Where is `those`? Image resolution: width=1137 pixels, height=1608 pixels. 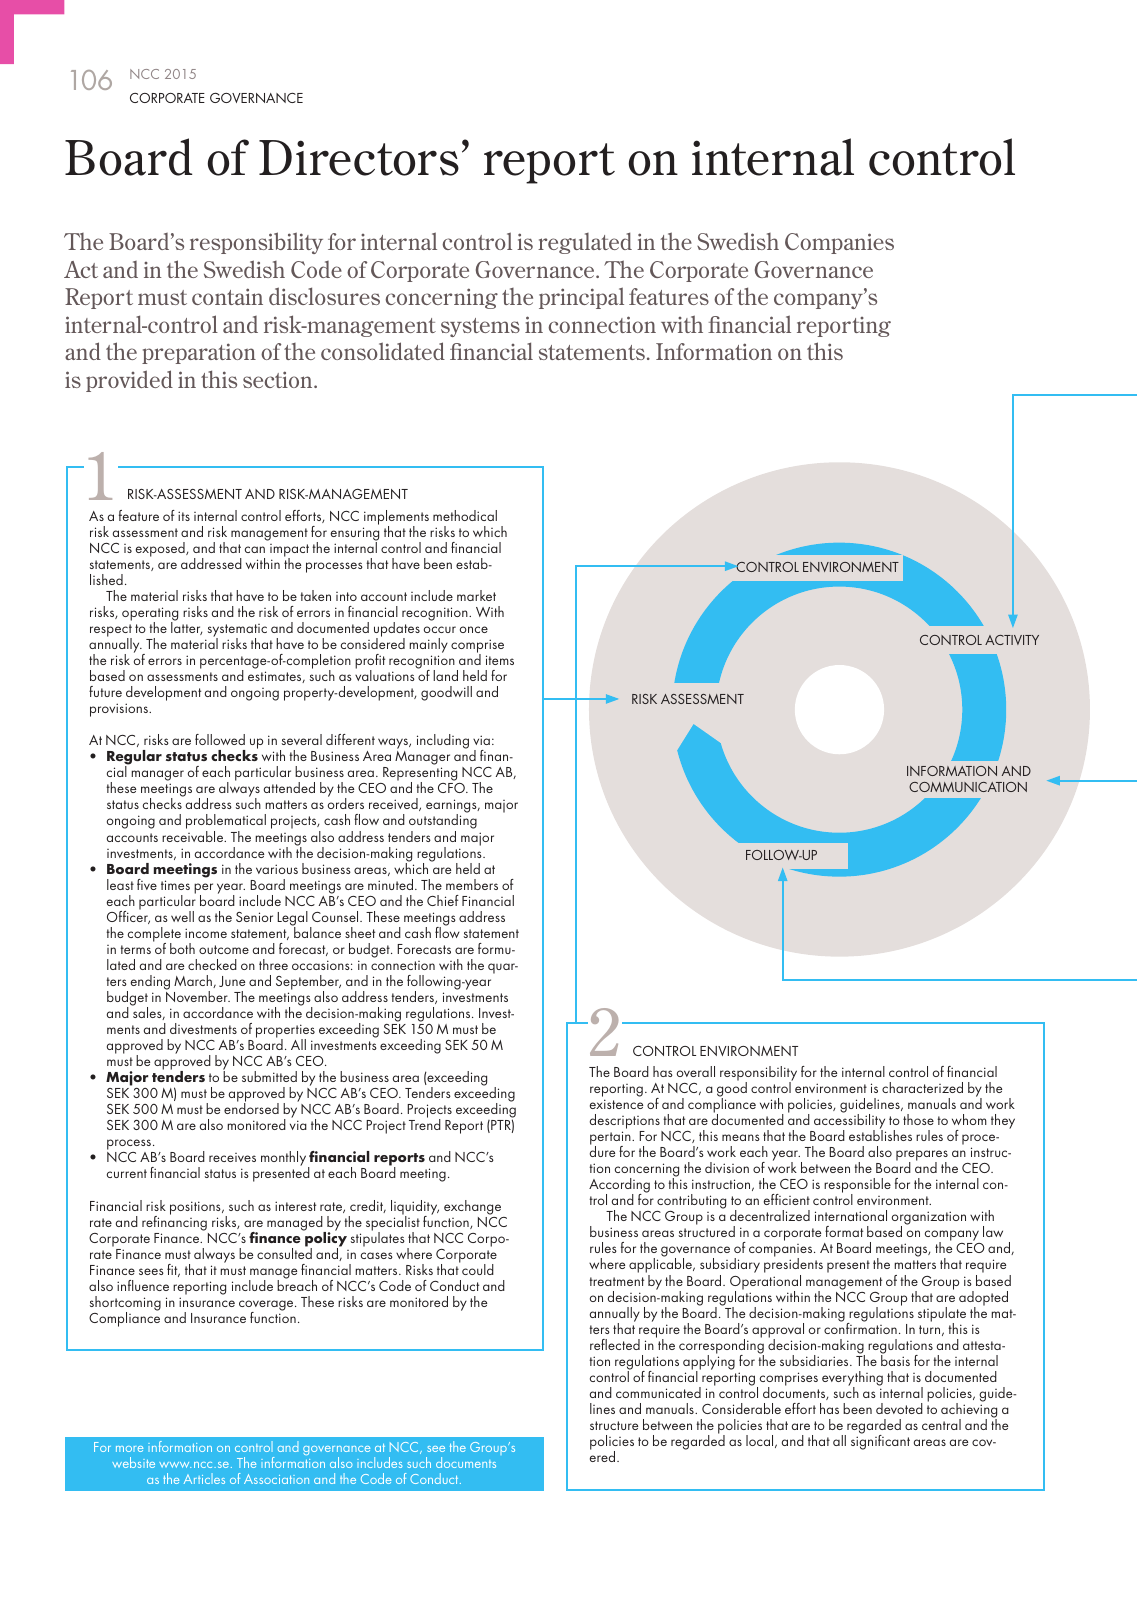 those is located at coordinates (918, 1119).
